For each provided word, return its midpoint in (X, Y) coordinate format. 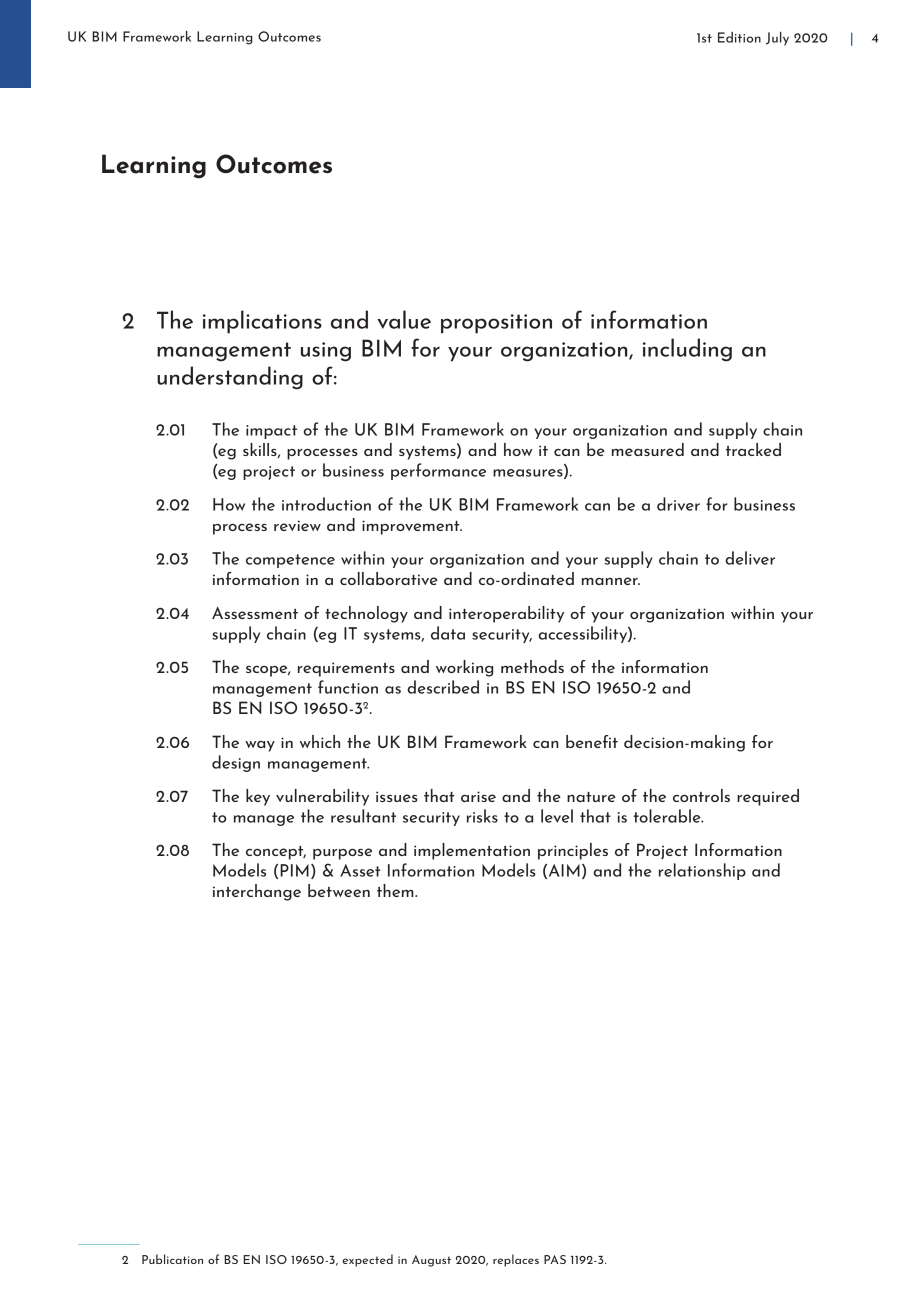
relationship (702, 871)
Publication (172, 1259)
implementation (472, 851)
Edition (739, 37)
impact (271, 432)
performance (438, 471)
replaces (516, 1260)
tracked (753, 449)
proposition (496, 324)
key (258, 797)
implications (262, 322)
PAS (555, 1259)
